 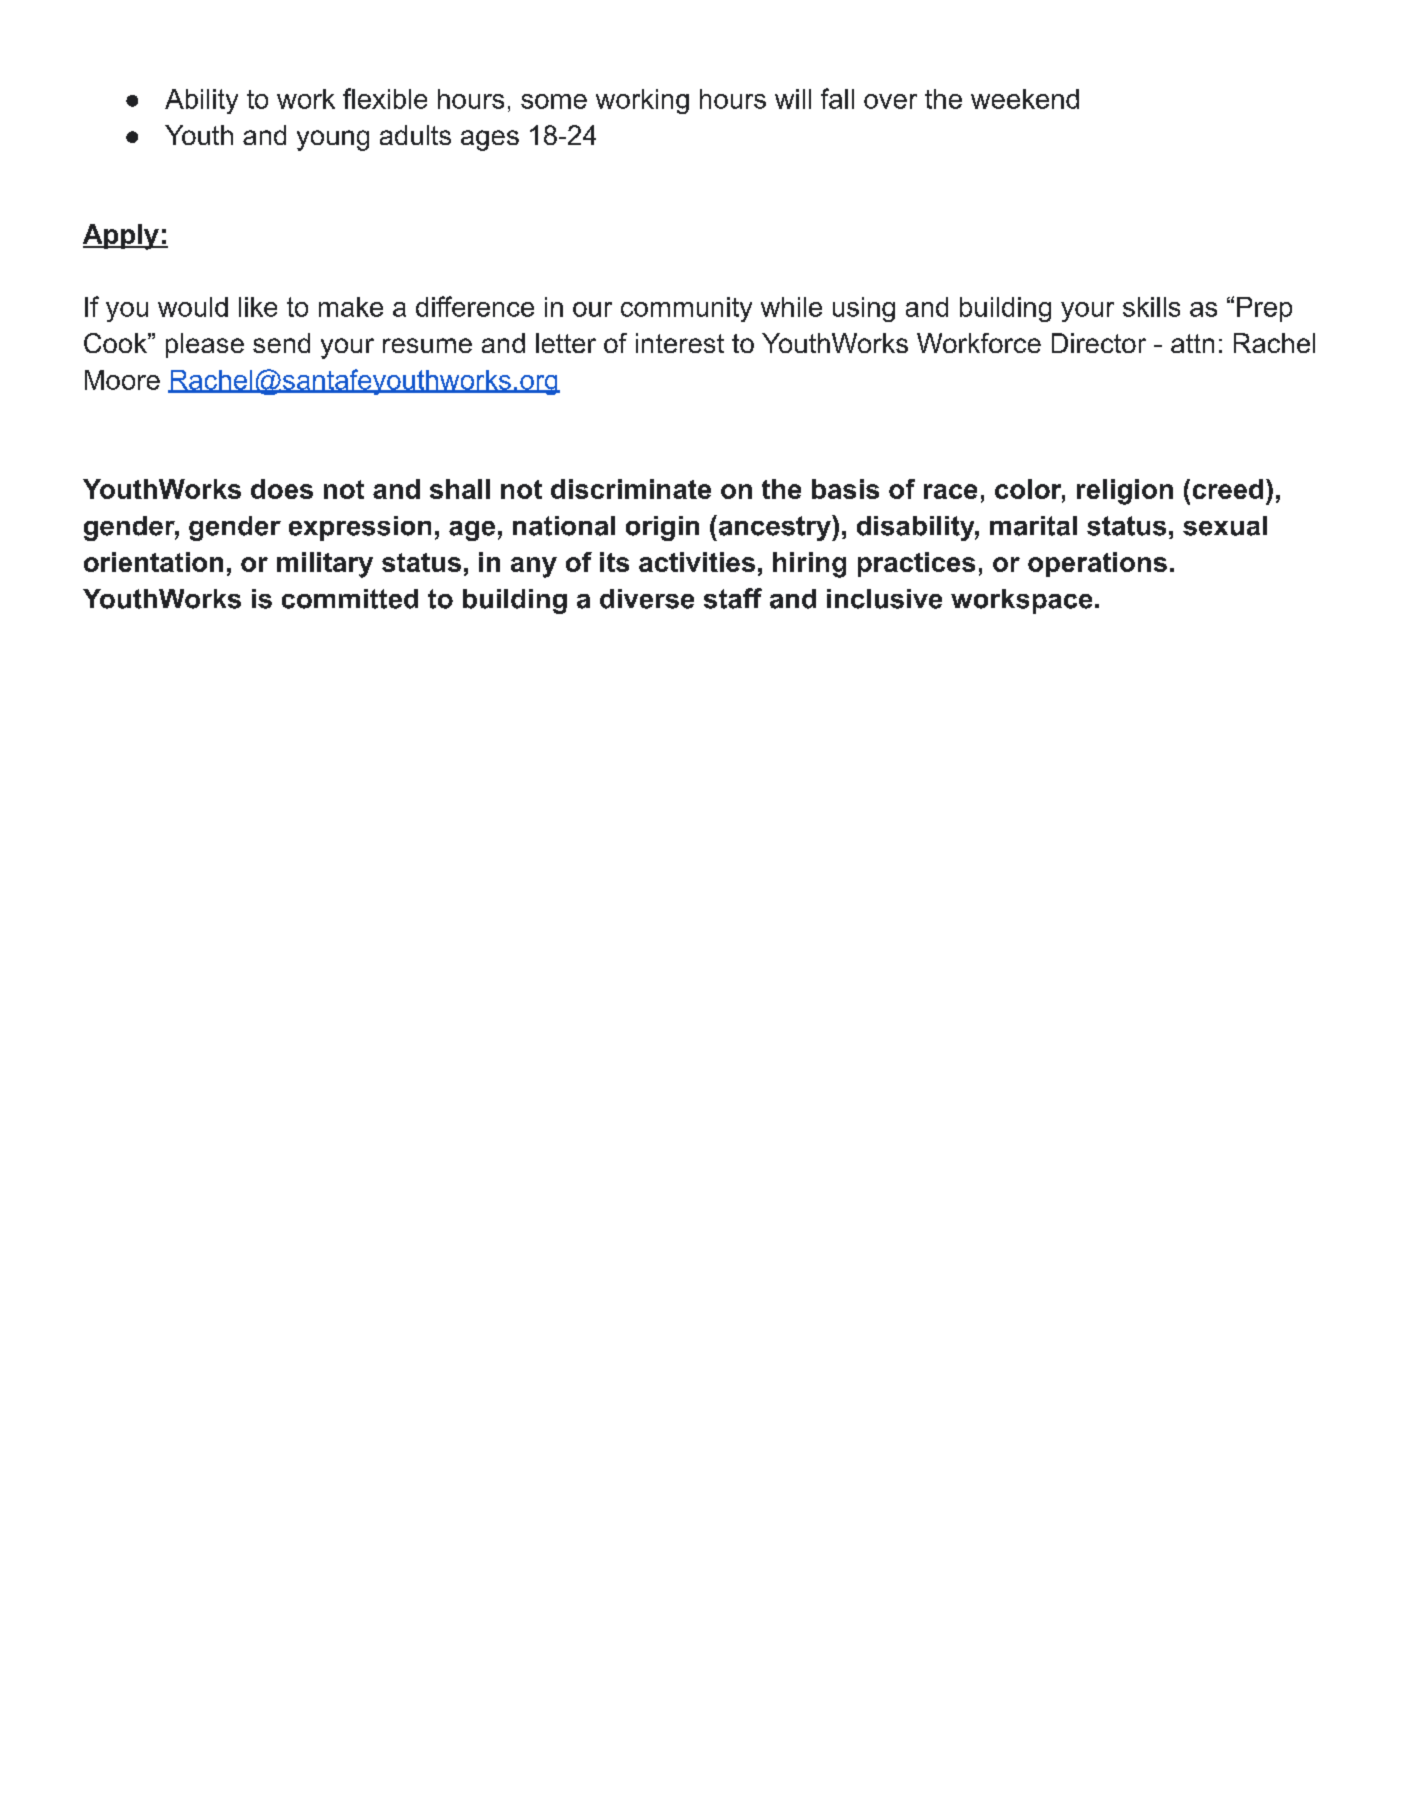 What do you see at coordinates (1099, 343) in the page?
I see `Director` at bounding box center [1099, 343].
